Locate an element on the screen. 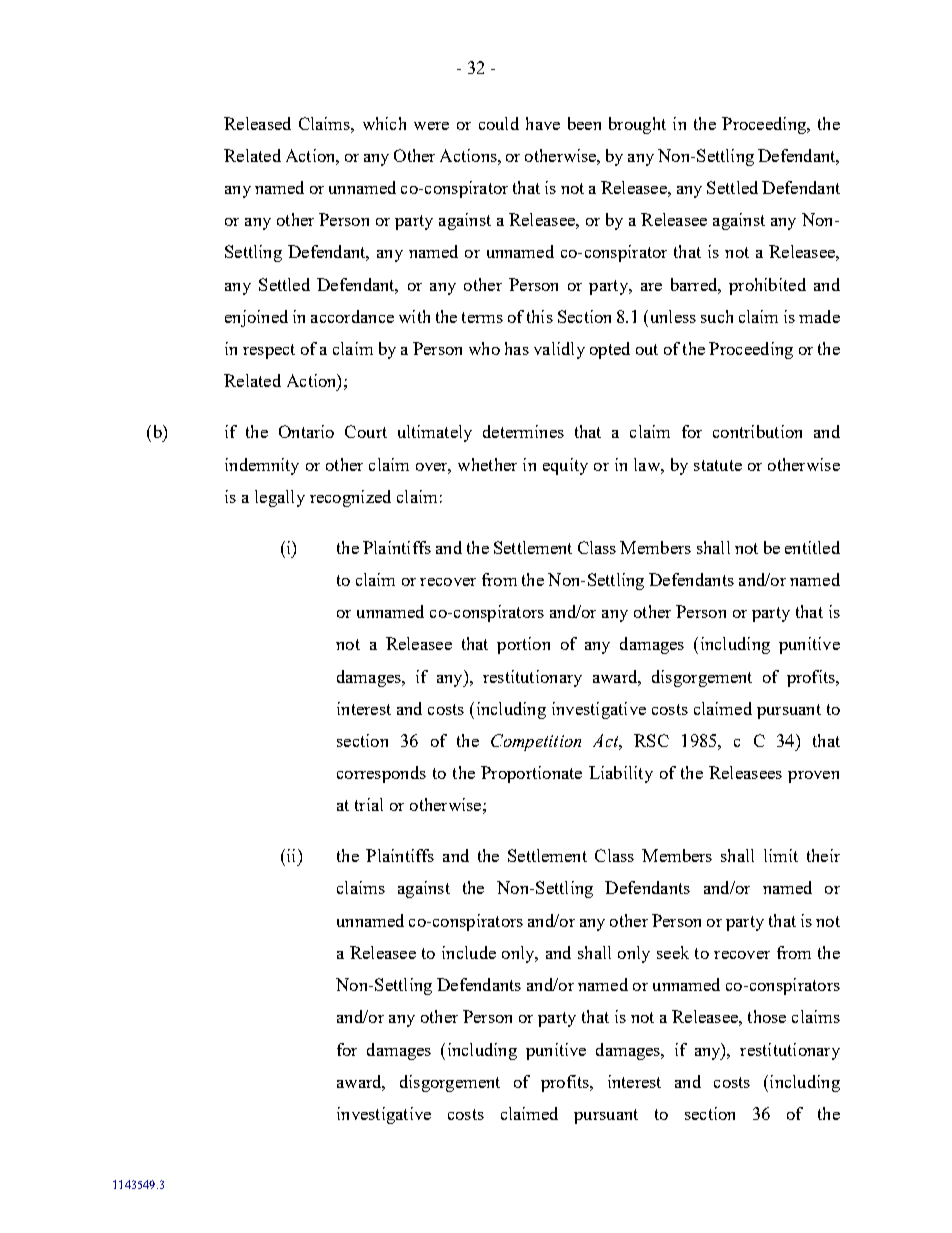 Image resolution: width=952 pixels, height=1233 pixels. contribution is located at coordinates (757, 431).
